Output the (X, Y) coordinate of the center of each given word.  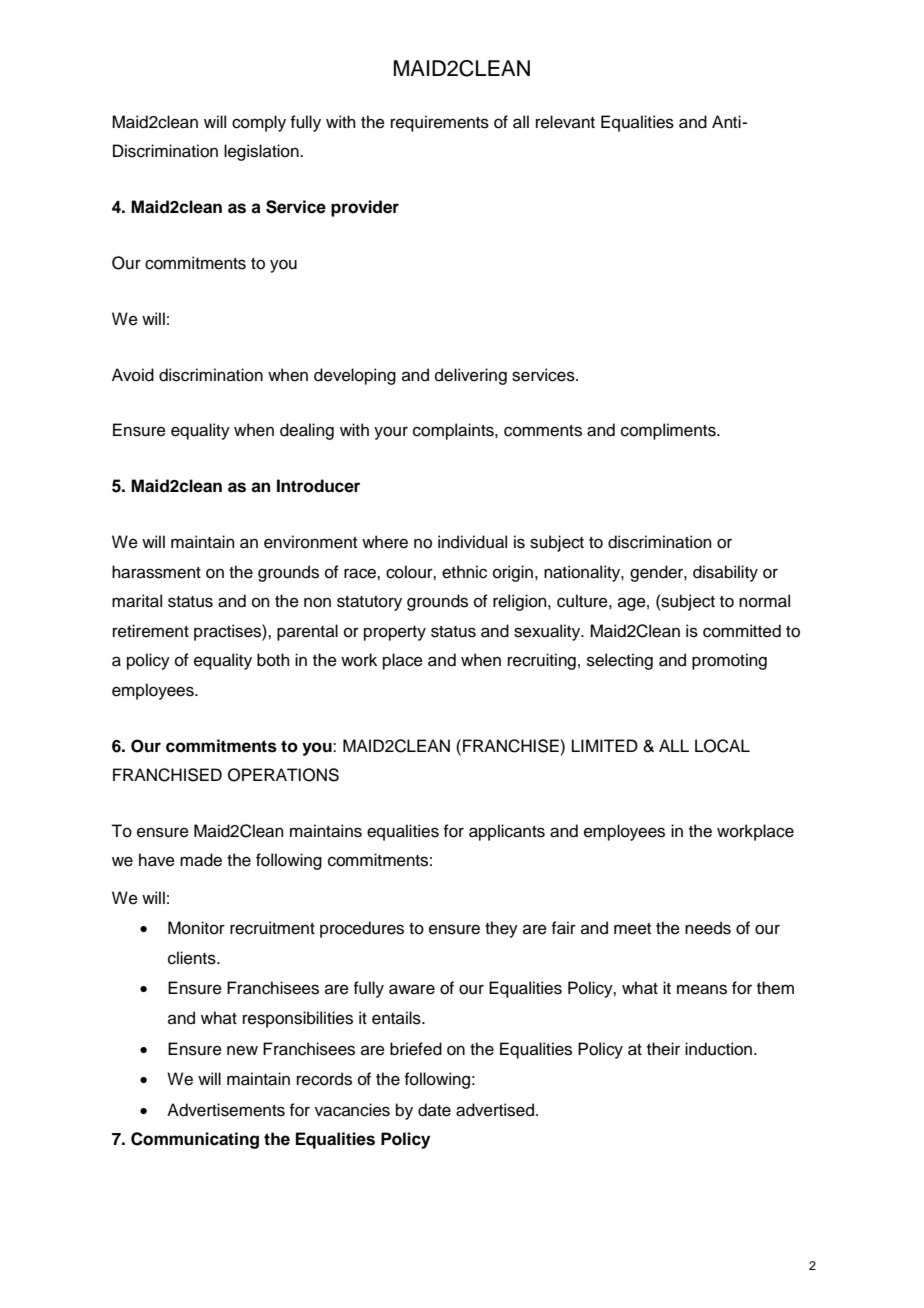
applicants (507, 832)
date (434, 1110)
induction (718, 1049)
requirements (440, 123)
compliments (669, 431)
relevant (565, 122)
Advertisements (226, 1110)
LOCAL (722, 746)
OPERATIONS (283, 775)
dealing (307, 431)
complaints (454, 431)
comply (259, 123)
